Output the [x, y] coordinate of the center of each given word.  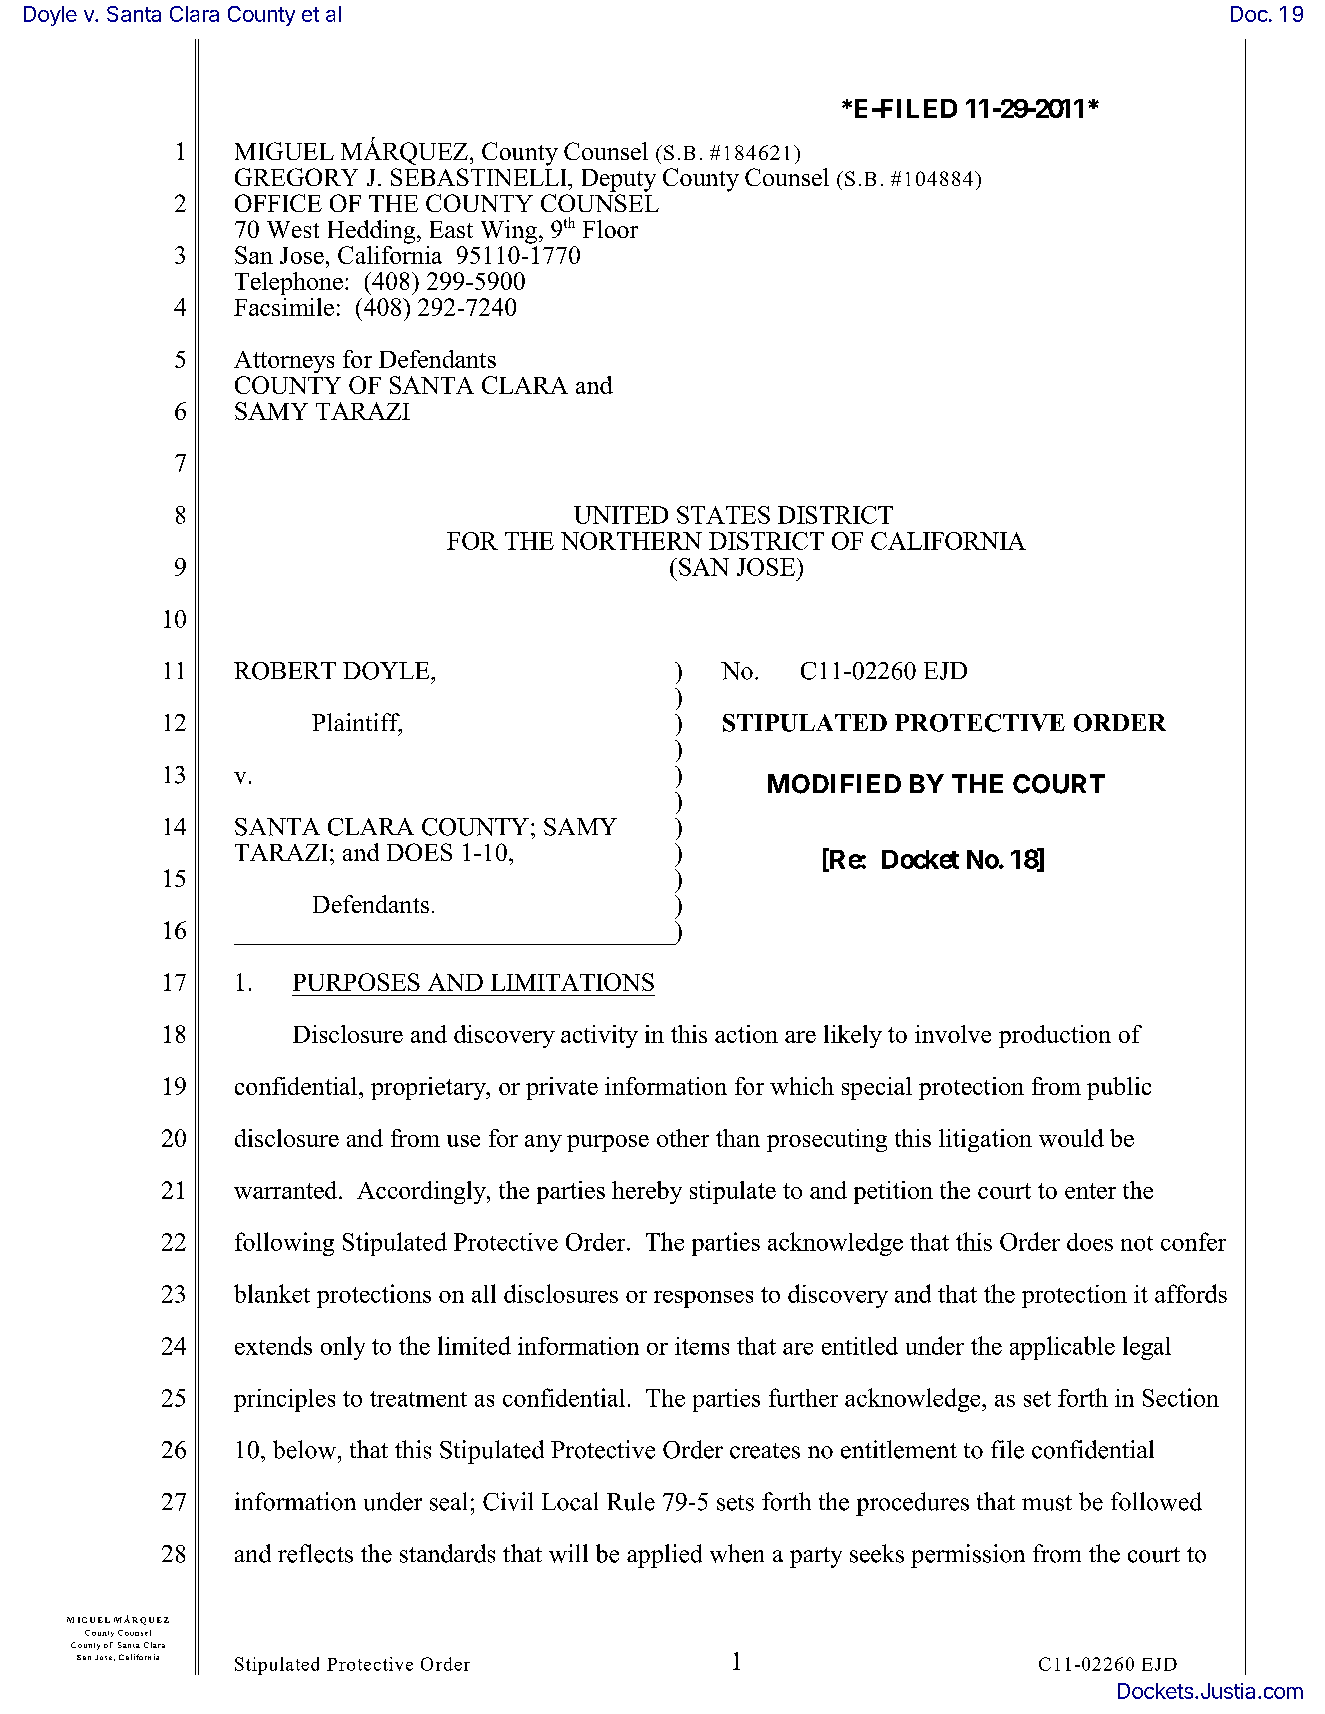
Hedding [373, 232]
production [1055, 1036]
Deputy [619, 180]
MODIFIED [834, 784]
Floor [610, 229]
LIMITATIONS [572, 982]
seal [448, 1501]
